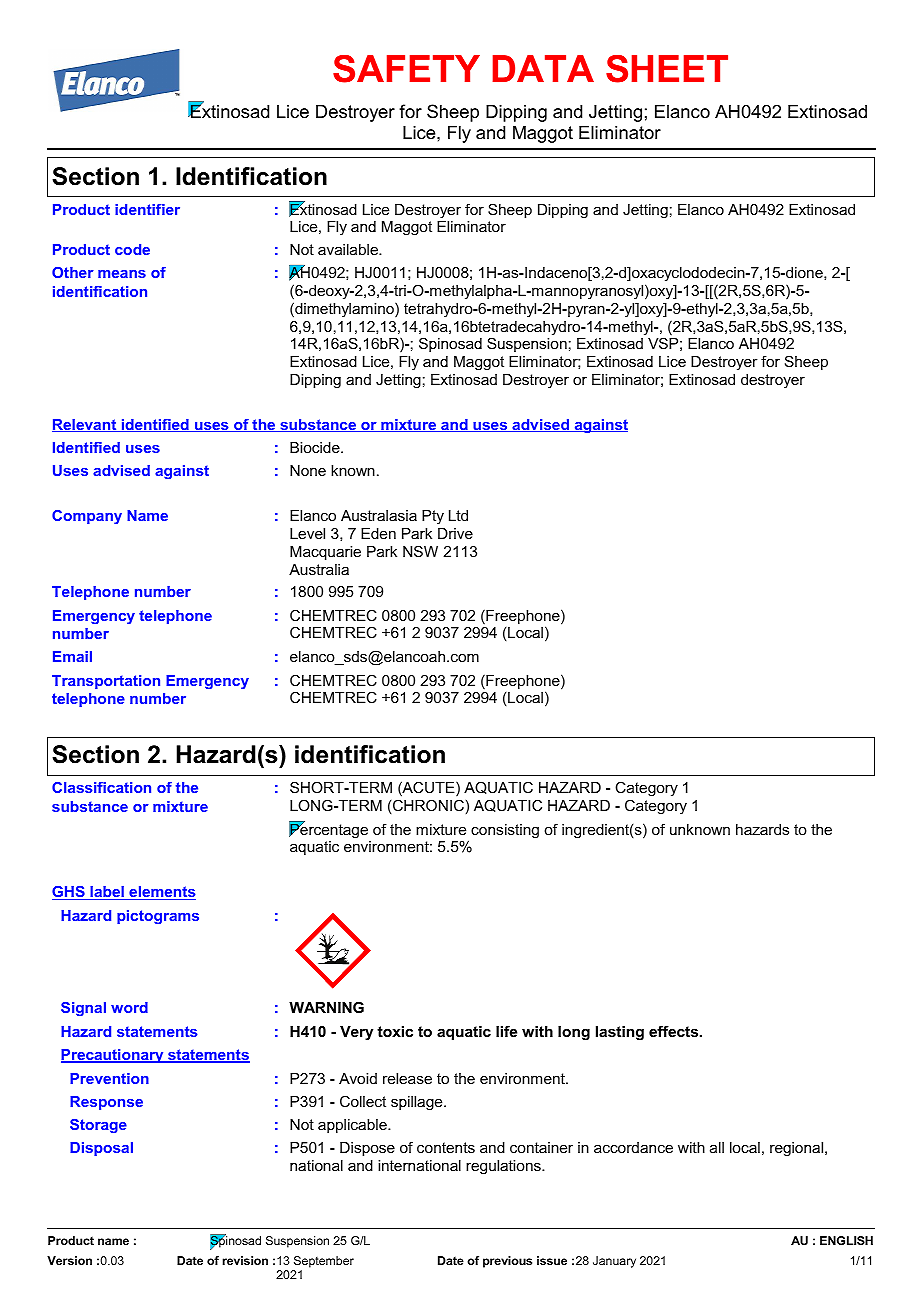 The height and width of the screenshot is (1308, 924). Describe the element at coordinates (406, 69) in the screenshot. I see `SAFETY` at that location.
